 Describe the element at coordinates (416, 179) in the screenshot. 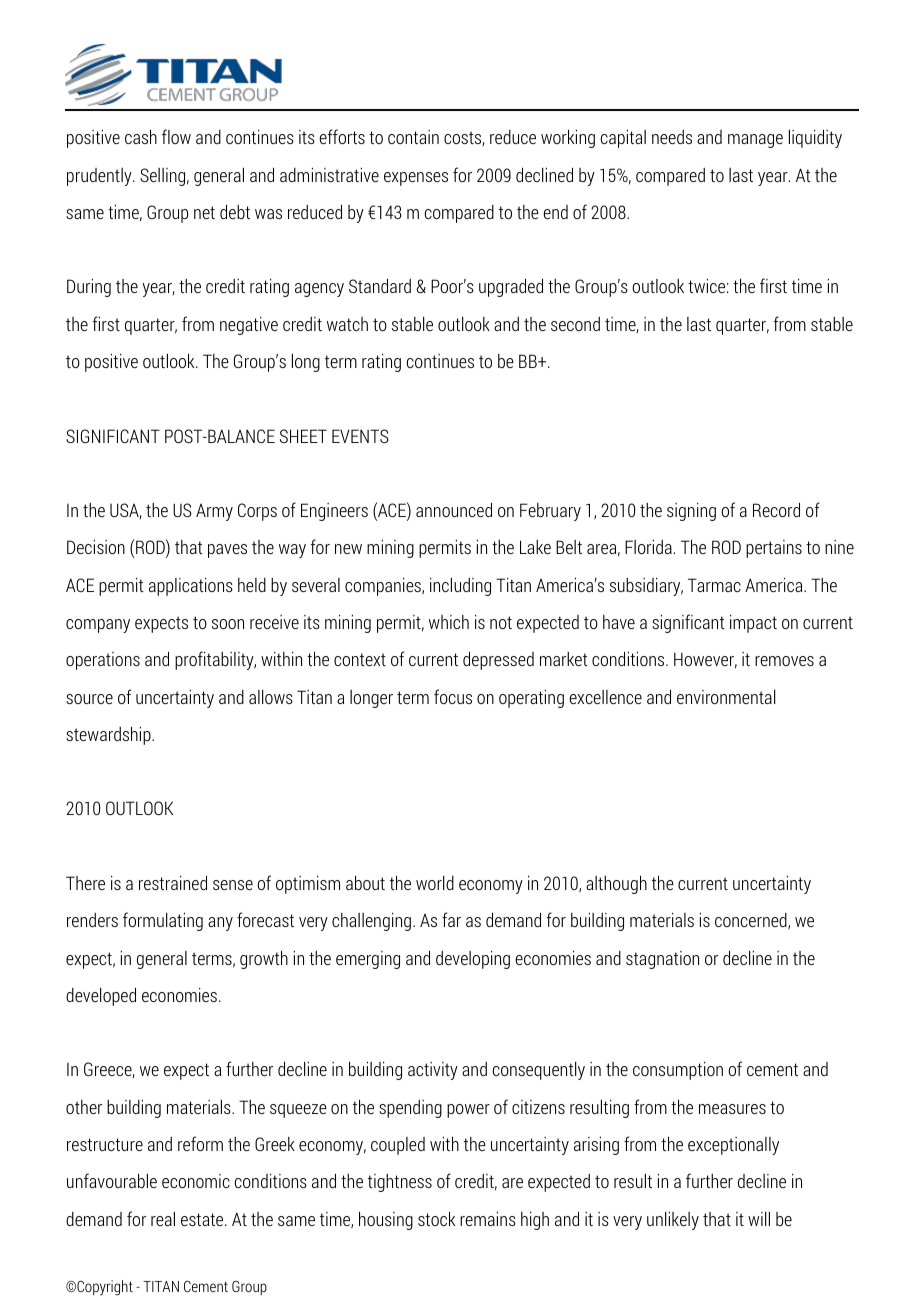

I see `expenses` at that location.
